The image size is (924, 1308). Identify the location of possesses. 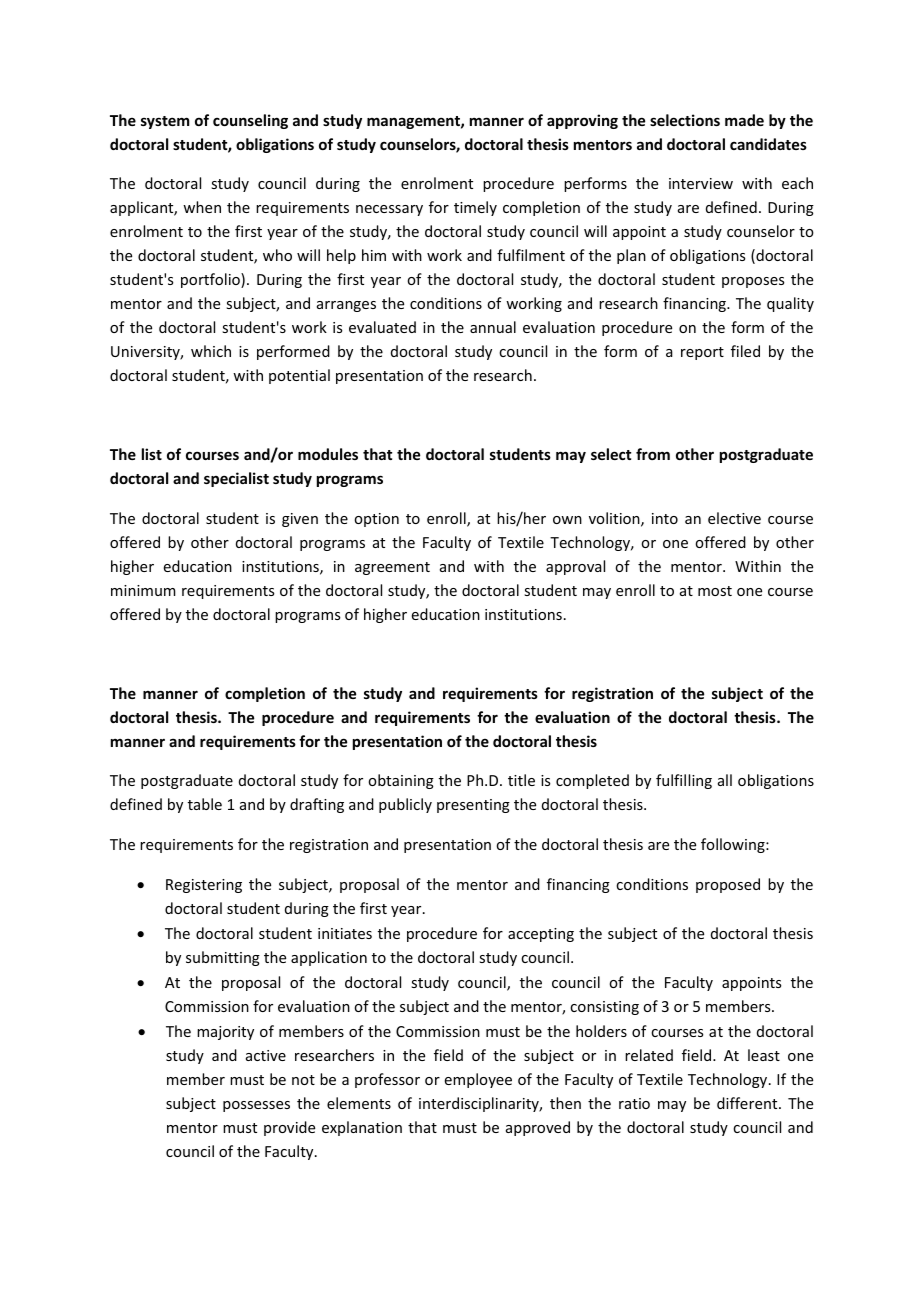
(256, 1106).
